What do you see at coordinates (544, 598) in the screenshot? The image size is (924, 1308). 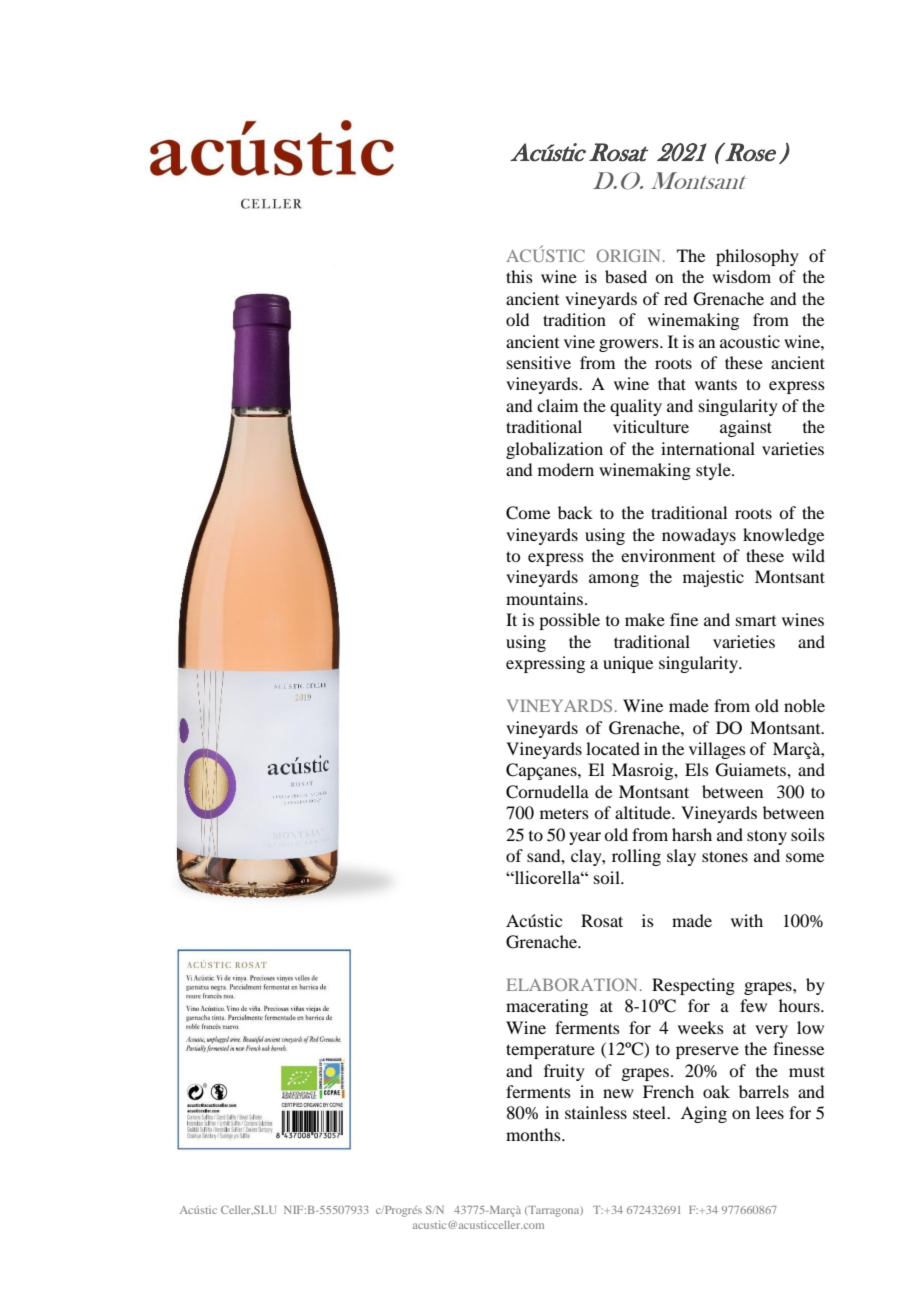 I see `mountains` at bounding box center [544, 598].
